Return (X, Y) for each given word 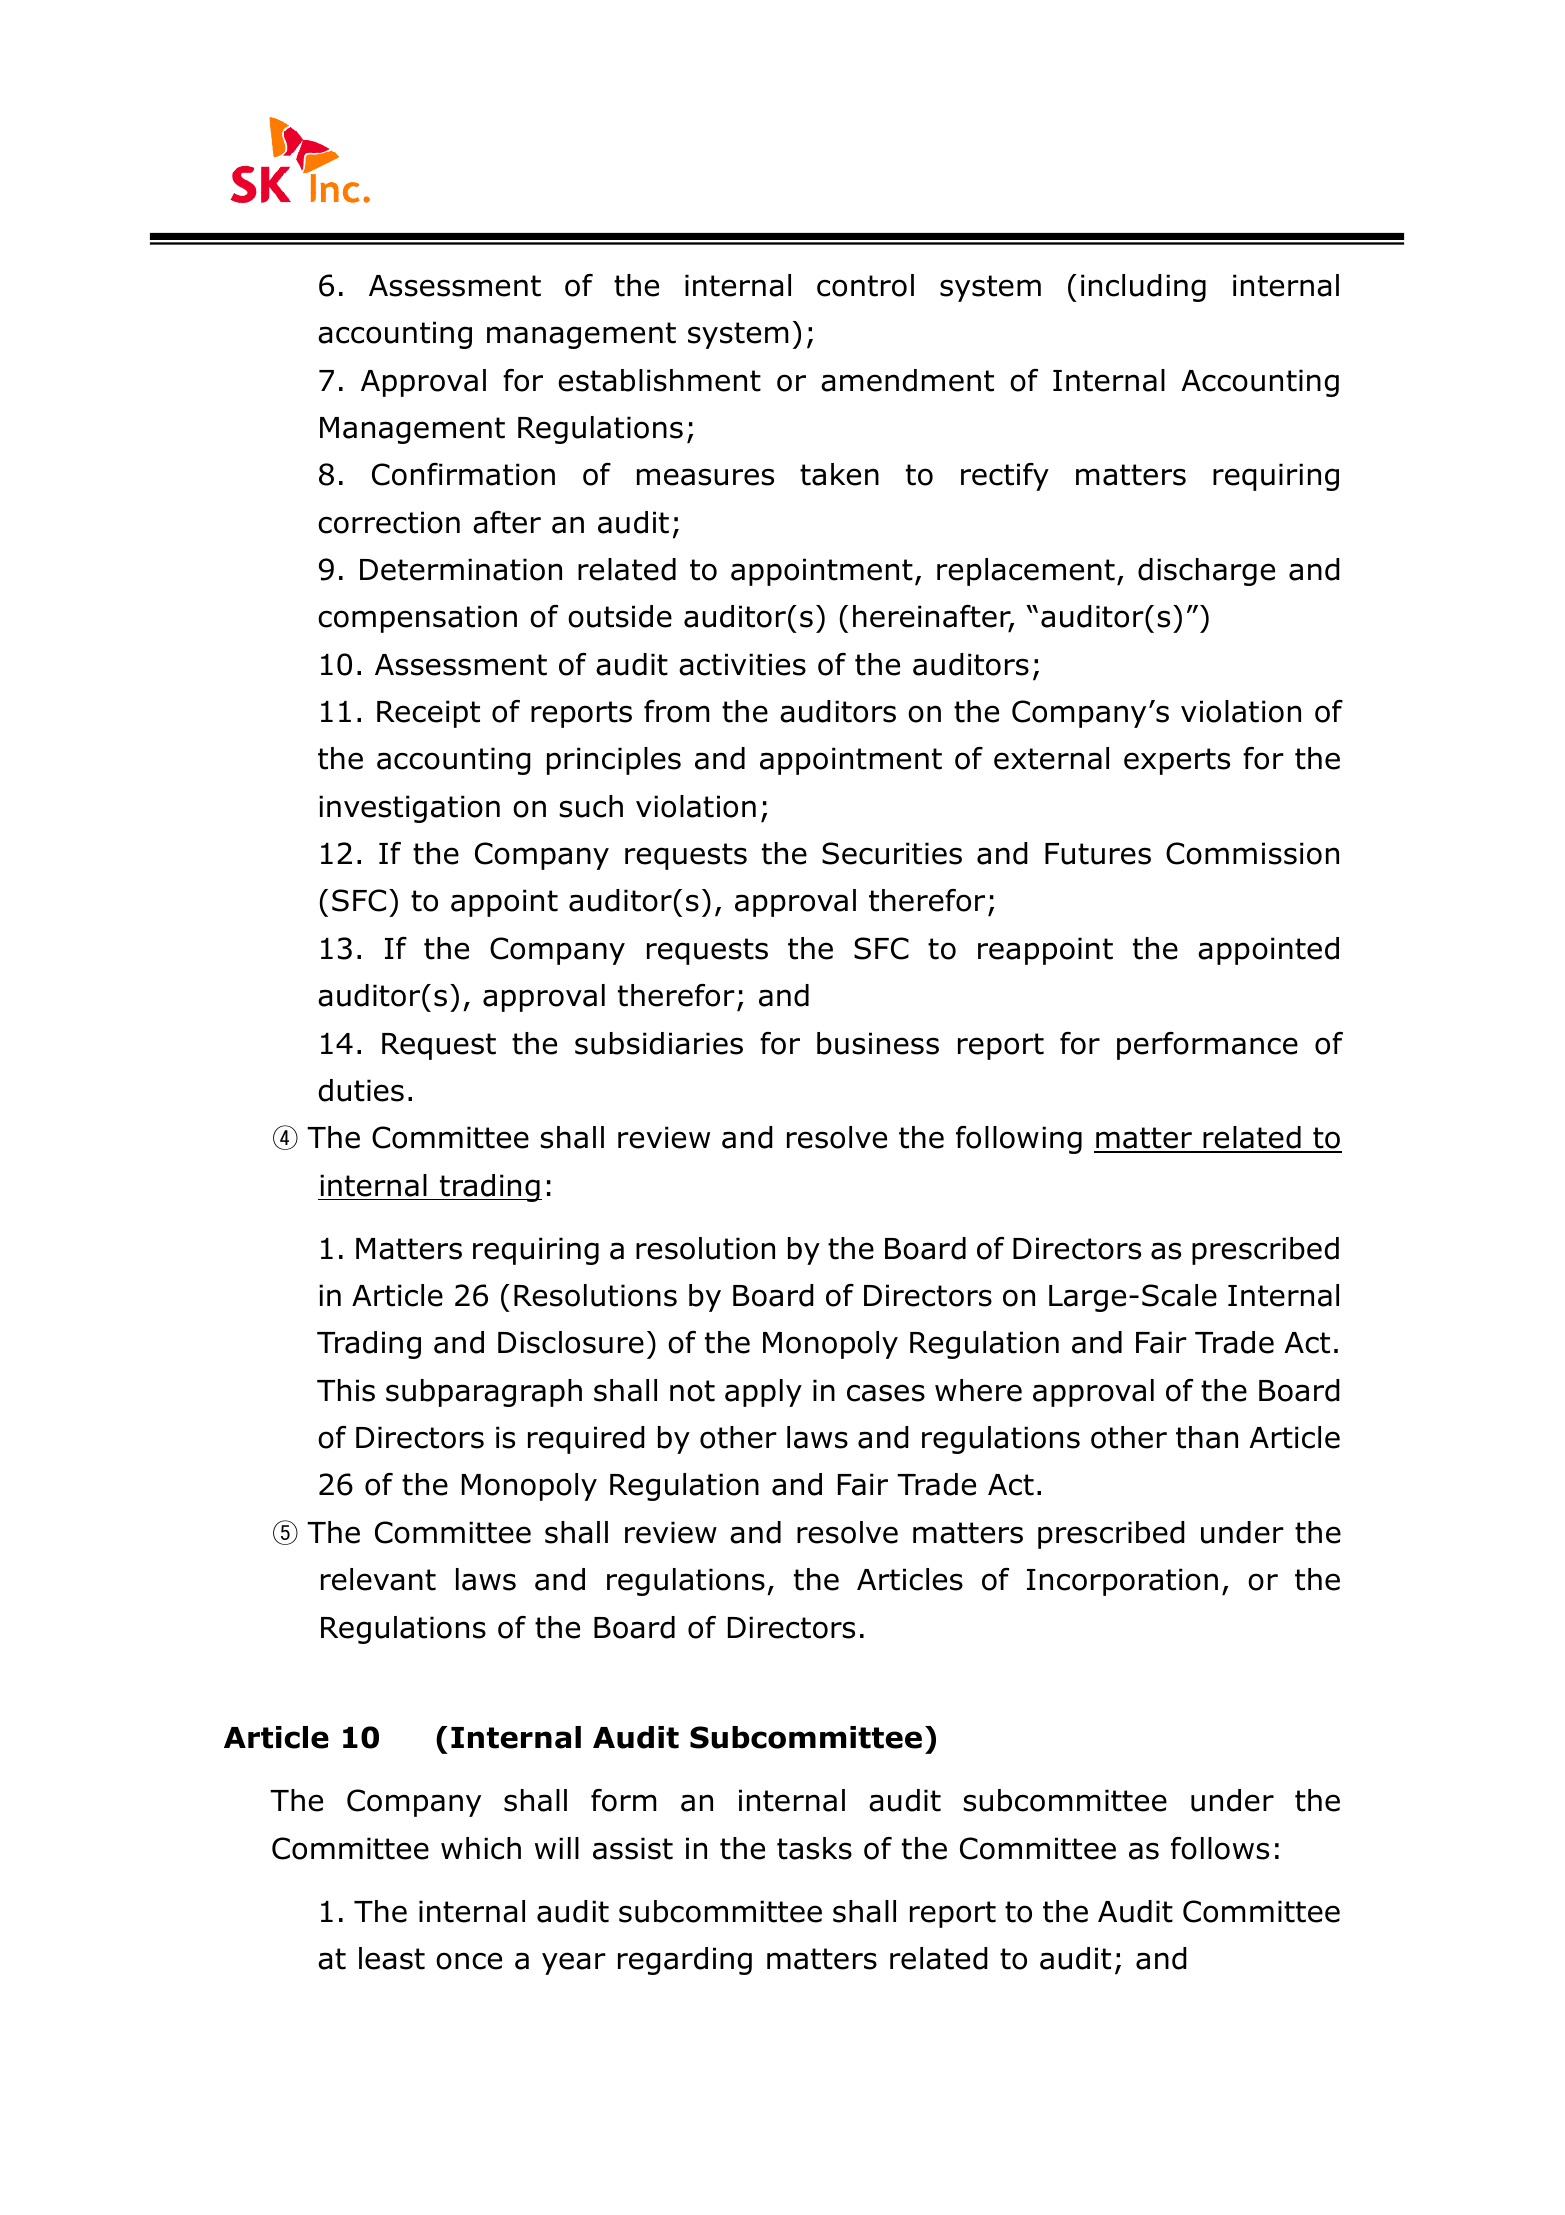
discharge (1206, 572)
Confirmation (463, 474)
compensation (417, 619)
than (1207, 1437)
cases (886, 1393)
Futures (1098, 854)
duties (361, 1090)
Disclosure (571, 1342)
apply (763, 1393)
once (469, 1961)
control (865, 285)
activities (742, 664)
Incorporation (1122, 1582)
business (878, 1043)
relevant (378, 1579)
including (1143, 288)
